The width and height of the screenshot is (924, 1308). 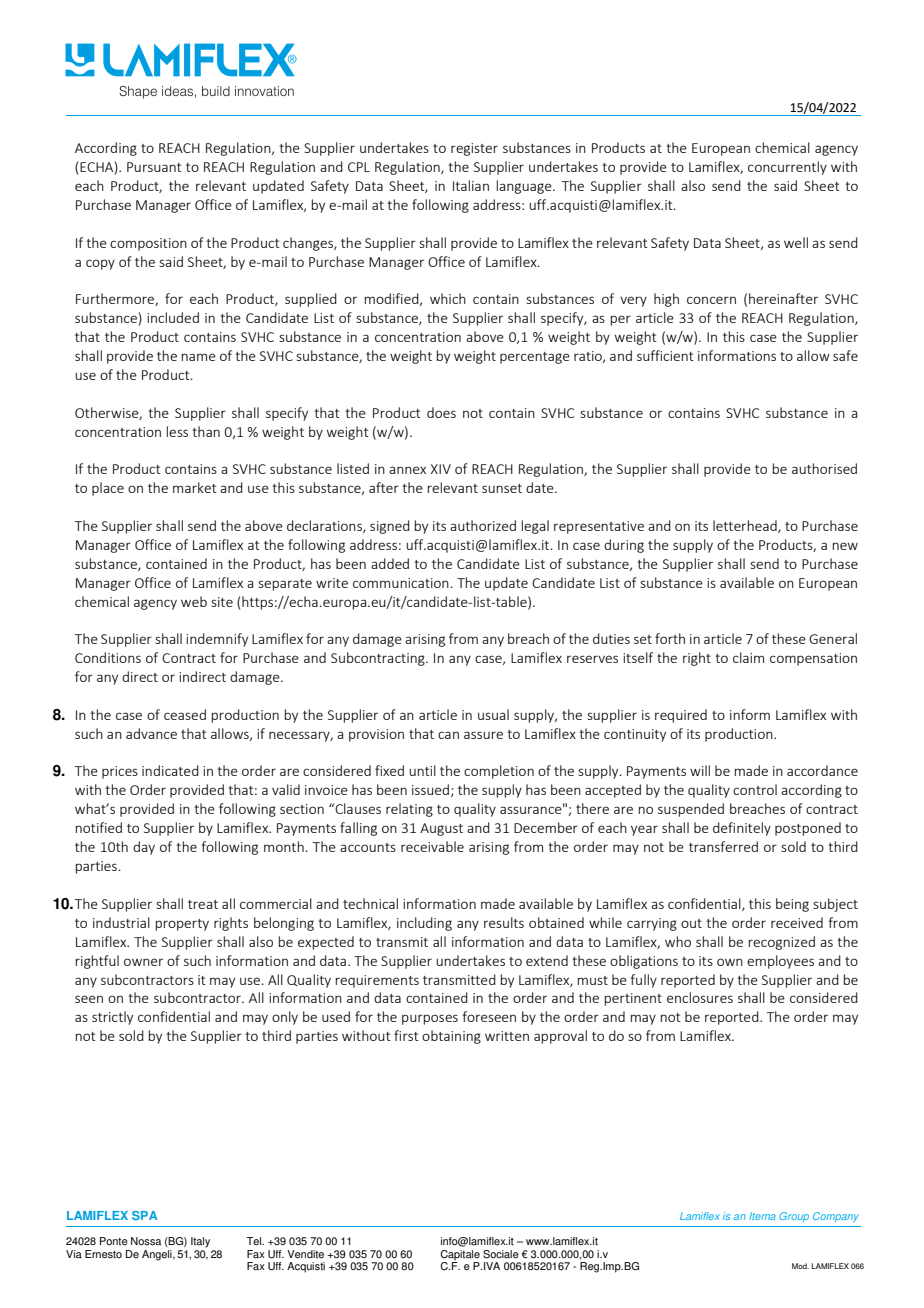 What do you see at coordinates (154, 167) in the screenshot?
I see `Pursuant` at bounding box center [154, 167].
